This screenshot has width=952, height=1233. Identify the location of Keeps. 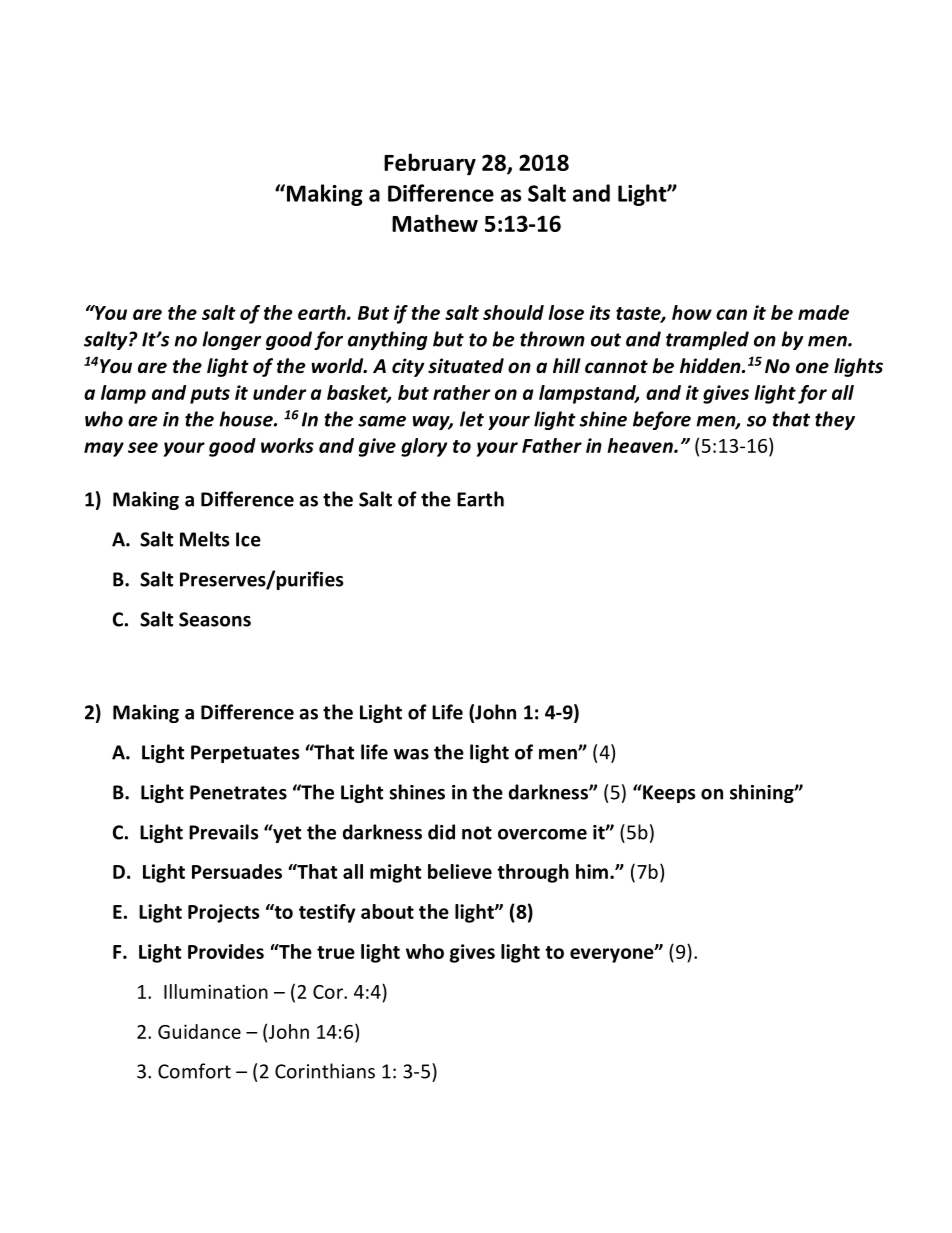
(668, 793).
